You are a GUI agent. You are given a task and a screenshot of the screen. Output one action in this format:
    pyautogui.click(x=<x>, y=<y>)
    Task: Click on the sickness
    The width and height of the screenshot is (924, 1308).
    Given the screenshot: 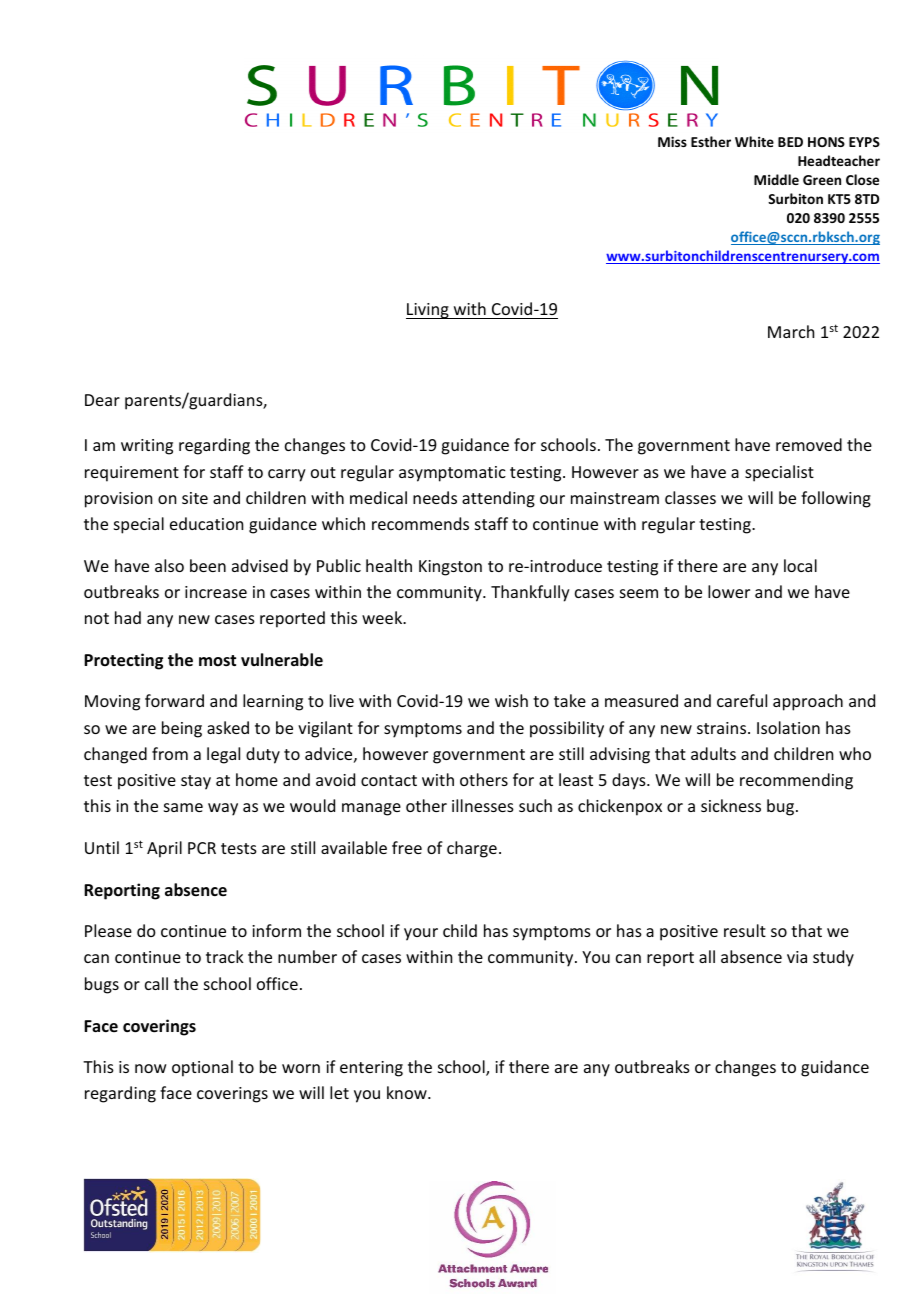 What is the action you would take?
    pyautogui.click(x=731, y=805)
